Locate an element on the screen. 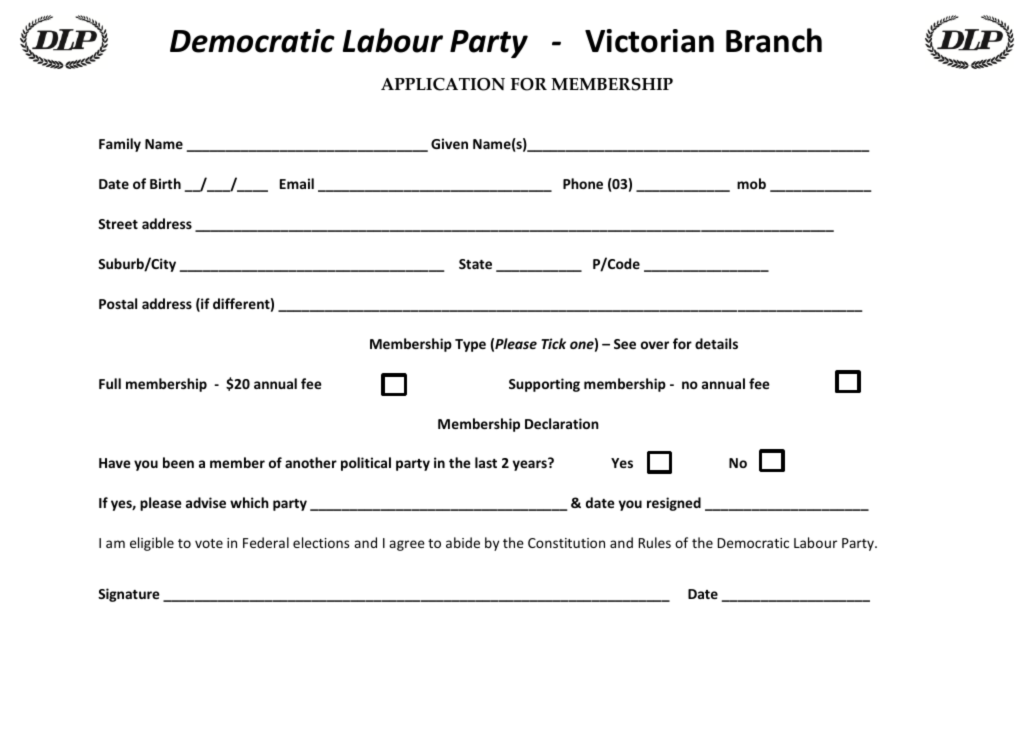  details is located at coordinates (716, 343).
